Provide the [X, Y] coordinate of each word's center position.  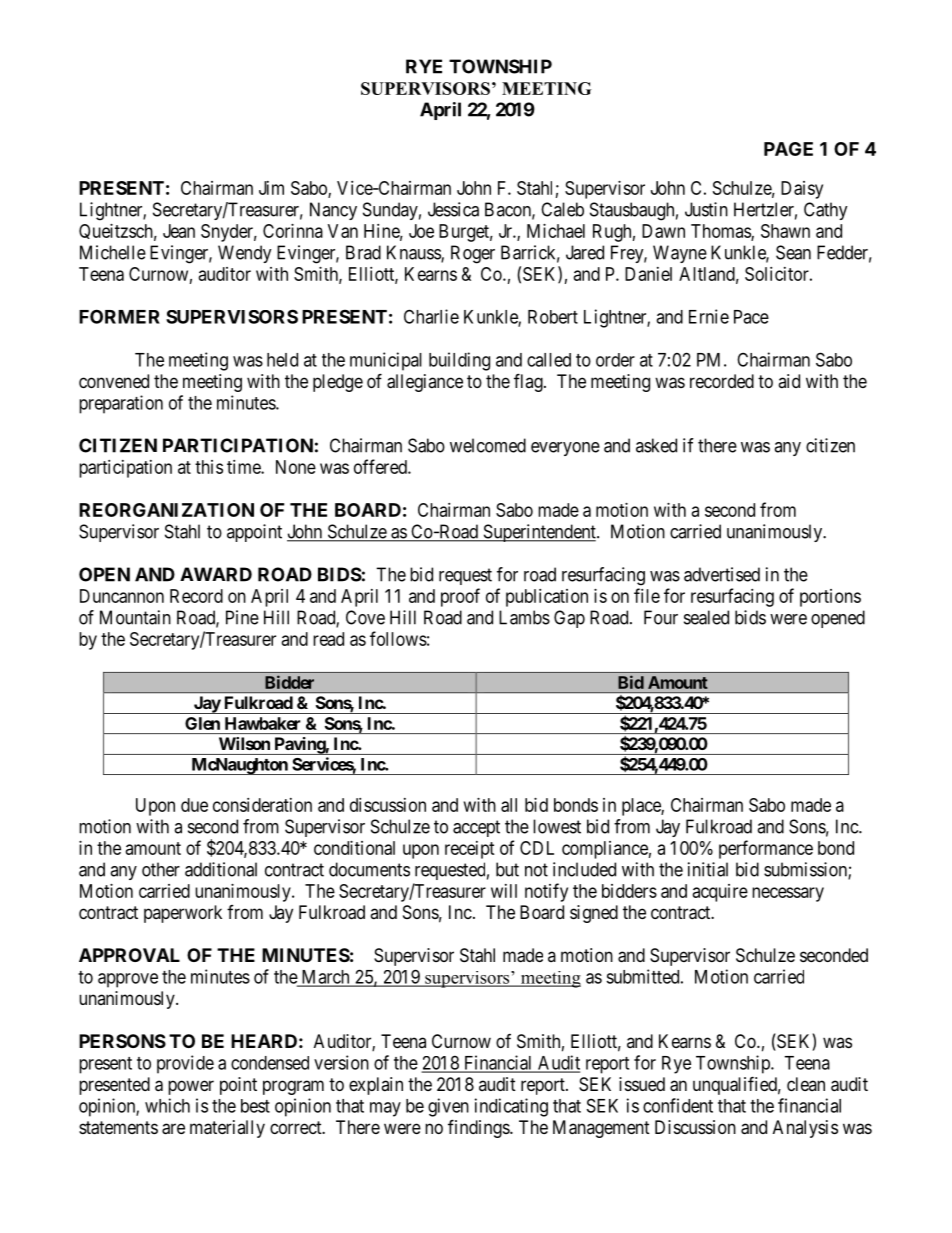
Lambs [524, 617]
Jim [271, 188]
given [448, 1107]
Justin [706, 209]
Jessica [453, 209]
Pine [242, 617]
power [191, 1087]
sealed [706, 617]
